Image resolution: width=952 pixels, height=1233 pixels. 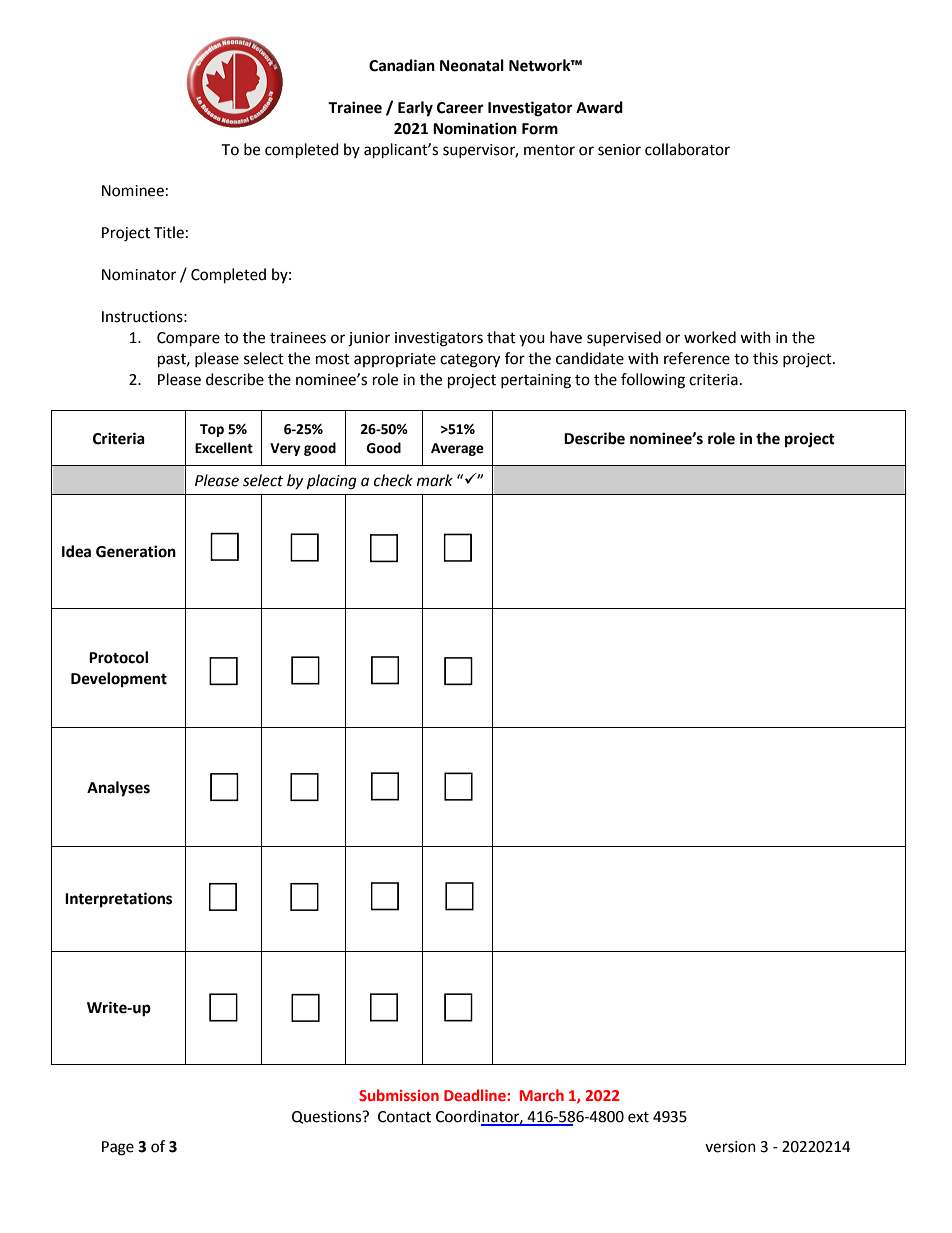 What do you see at coordinates (687, 149) in the document?
I see `collaborator` at bounding box center [687, 149].
